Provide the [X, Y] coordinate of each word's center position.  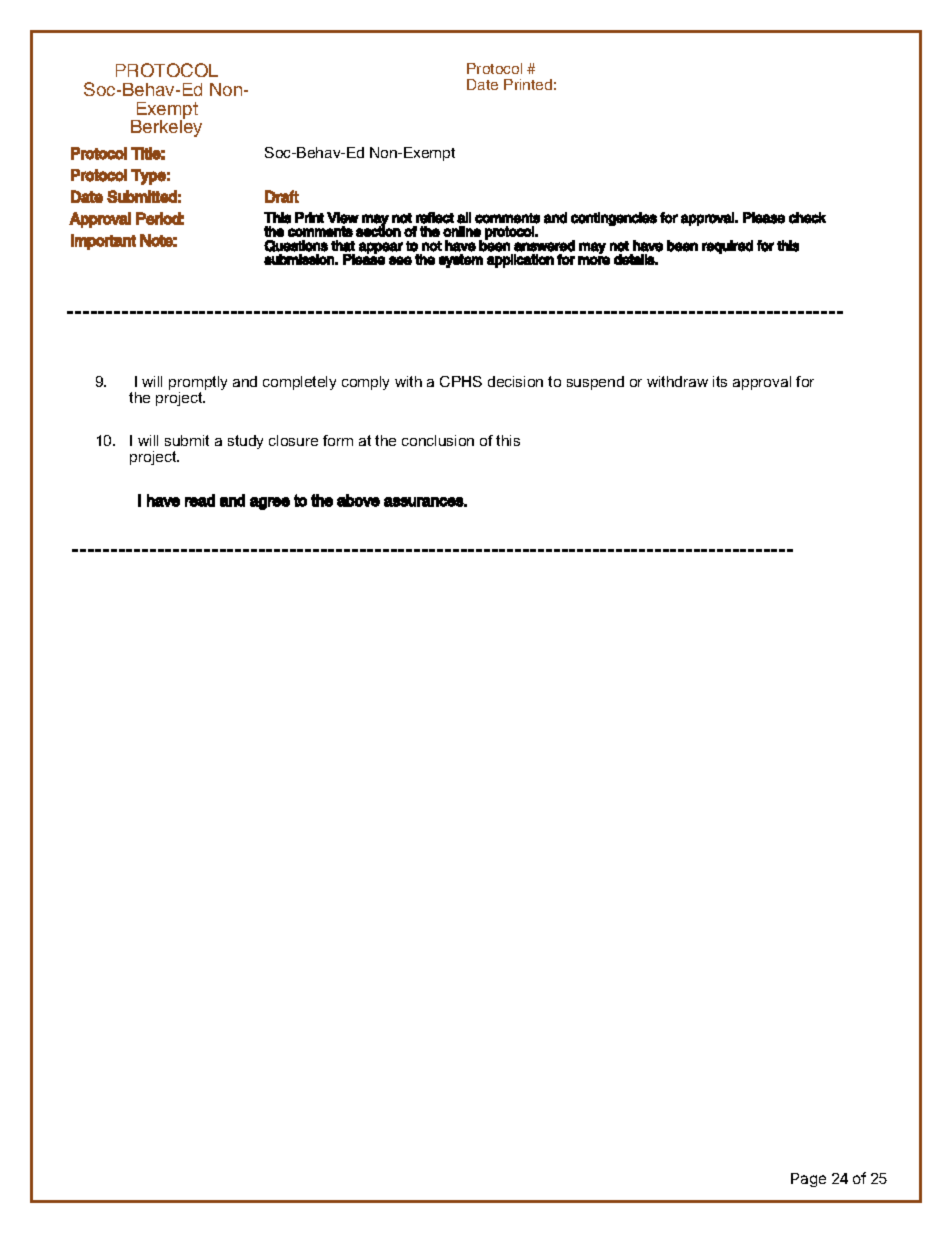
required [727, 247]
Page [808, 1180]
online [462, 231]
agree [270, 503]
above [358, 500]
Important [103, 242]
